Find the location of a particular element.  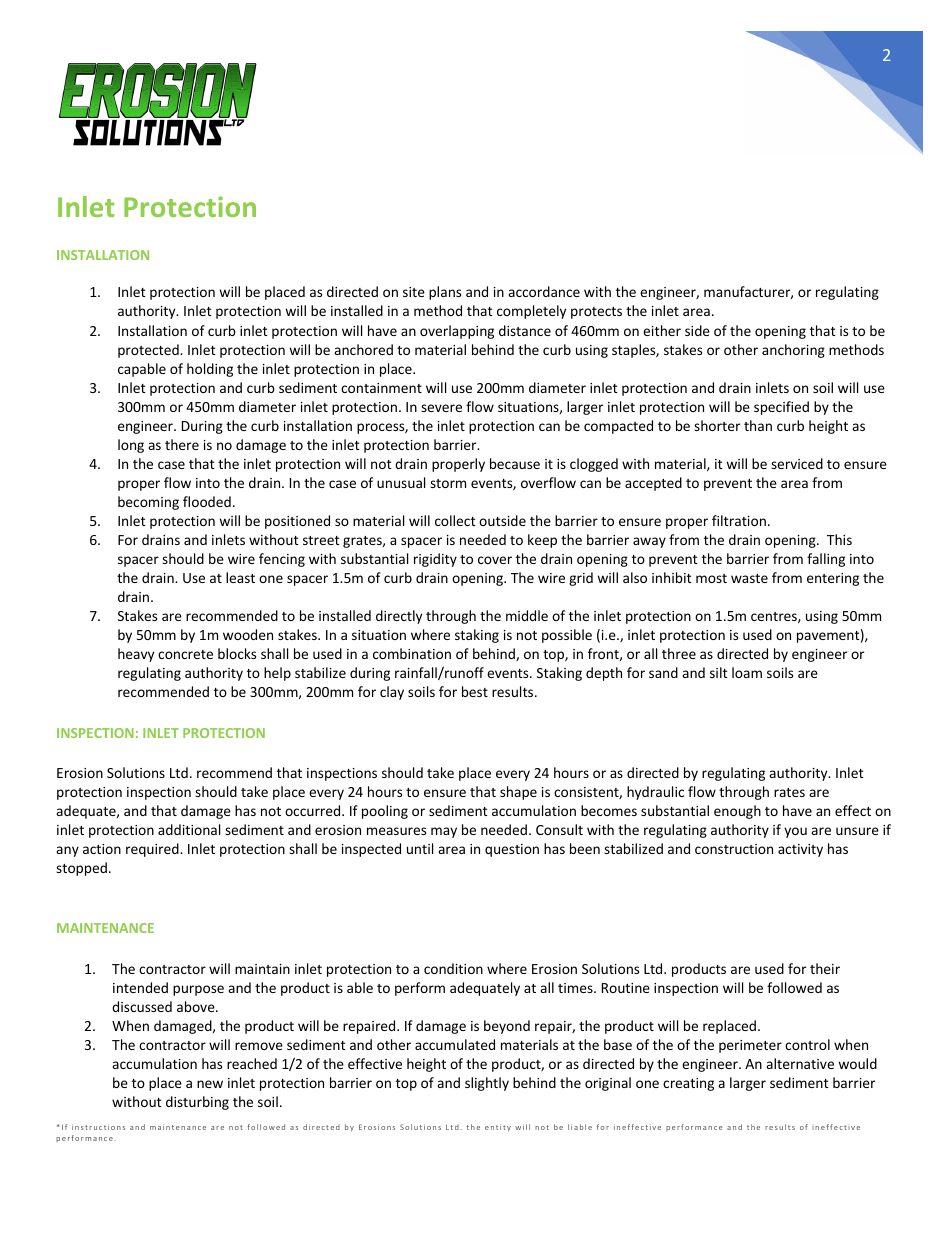

best is located at coordinates (475, 691).
